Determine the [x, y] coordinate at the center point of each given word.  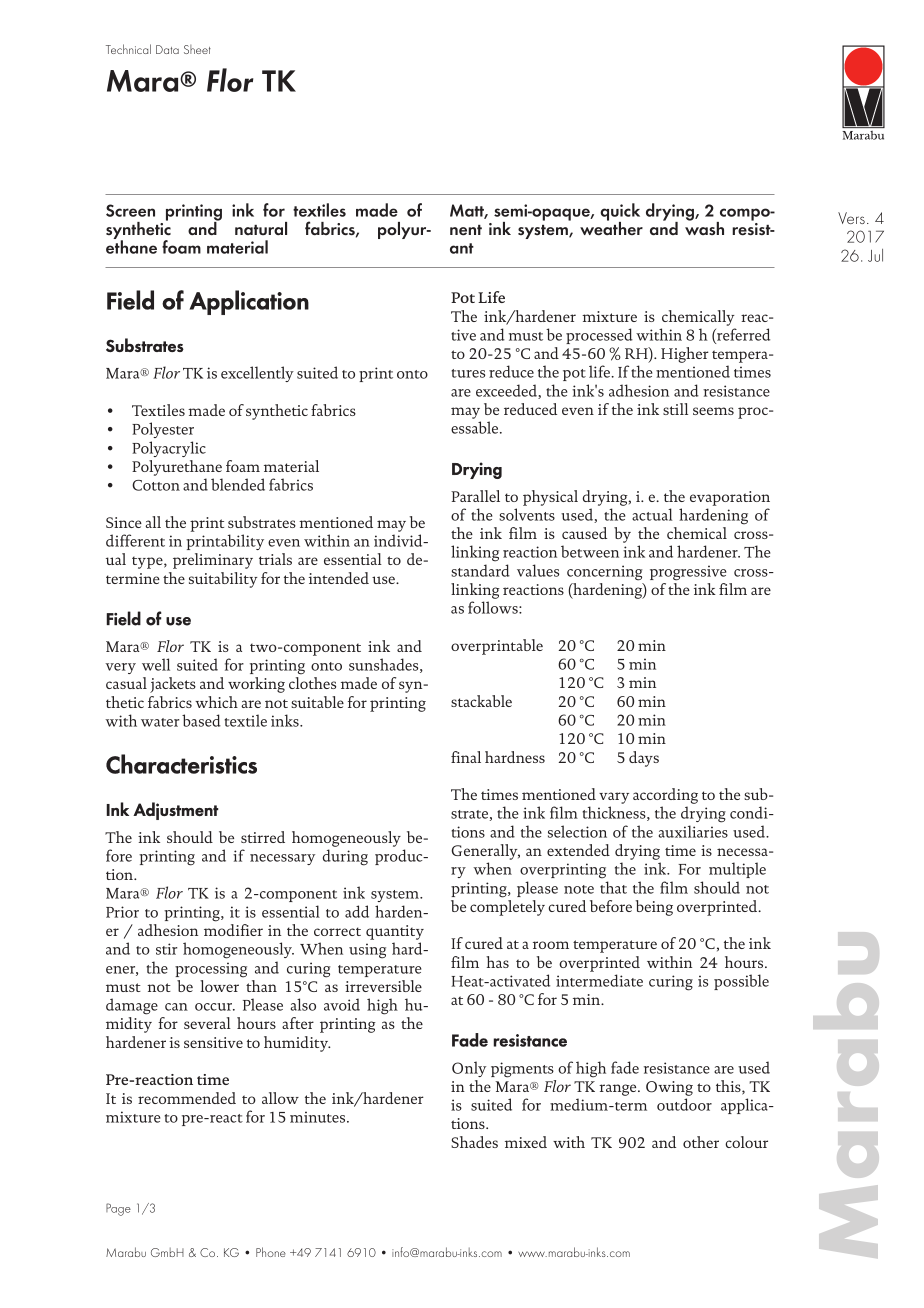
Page [118, 1209]
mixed [526, 1142]
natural [261, 228]
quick [620, 213]
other [701, 1142]
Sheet [197, 49]
